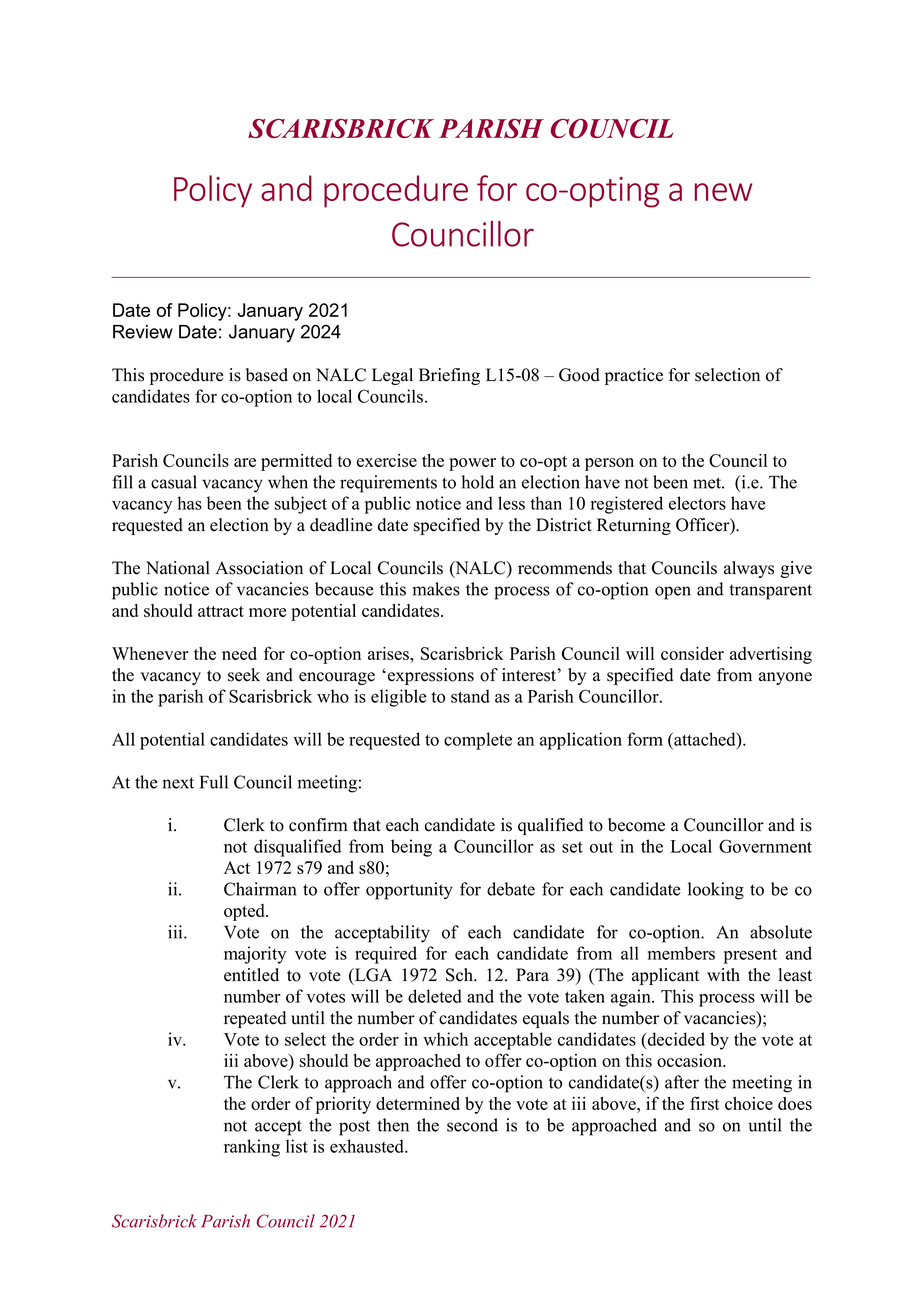  I want to click on first, so click(705, 1103).
